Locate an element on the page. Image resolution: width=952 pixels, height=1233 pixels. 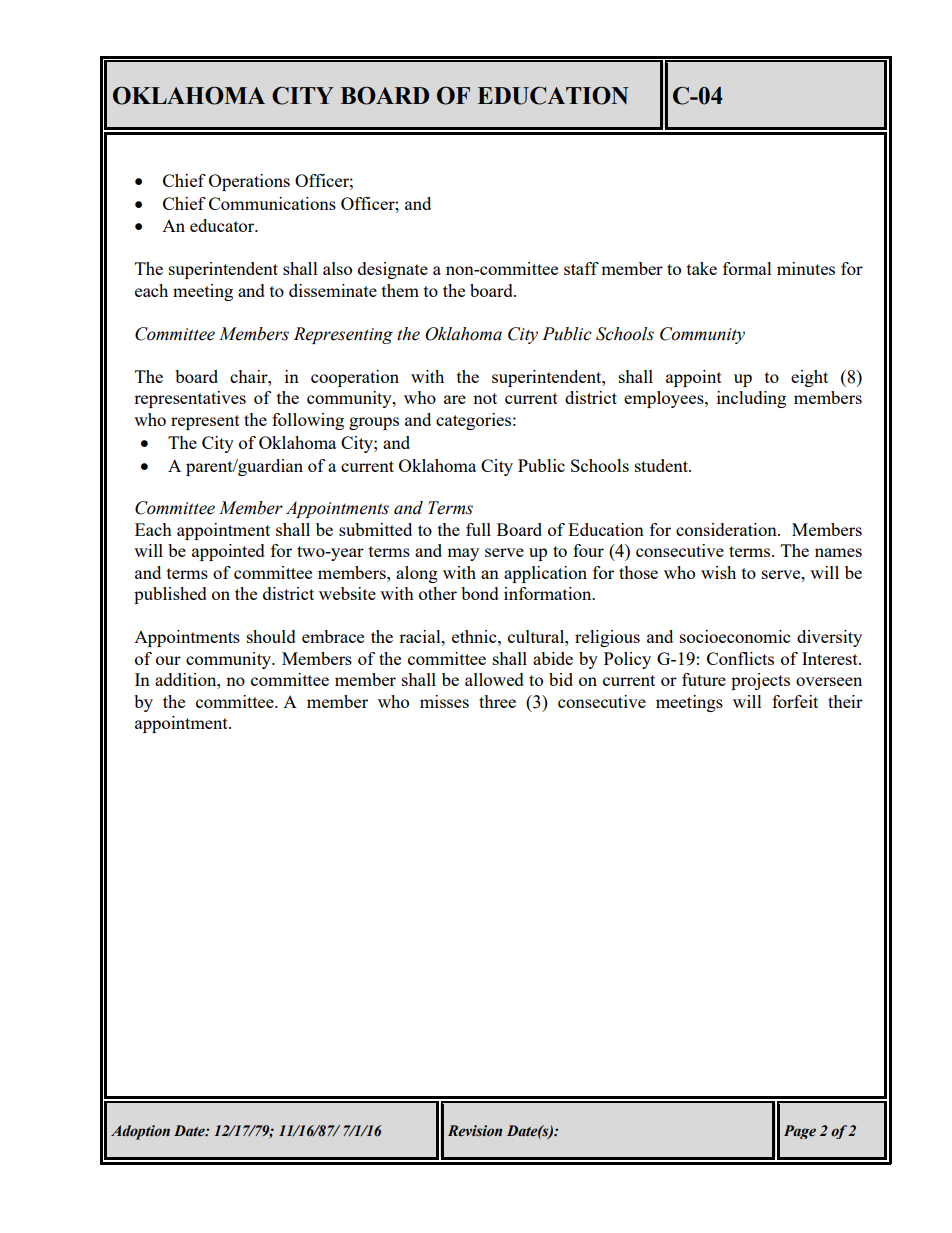
full is located at coordinates (478, 529).
